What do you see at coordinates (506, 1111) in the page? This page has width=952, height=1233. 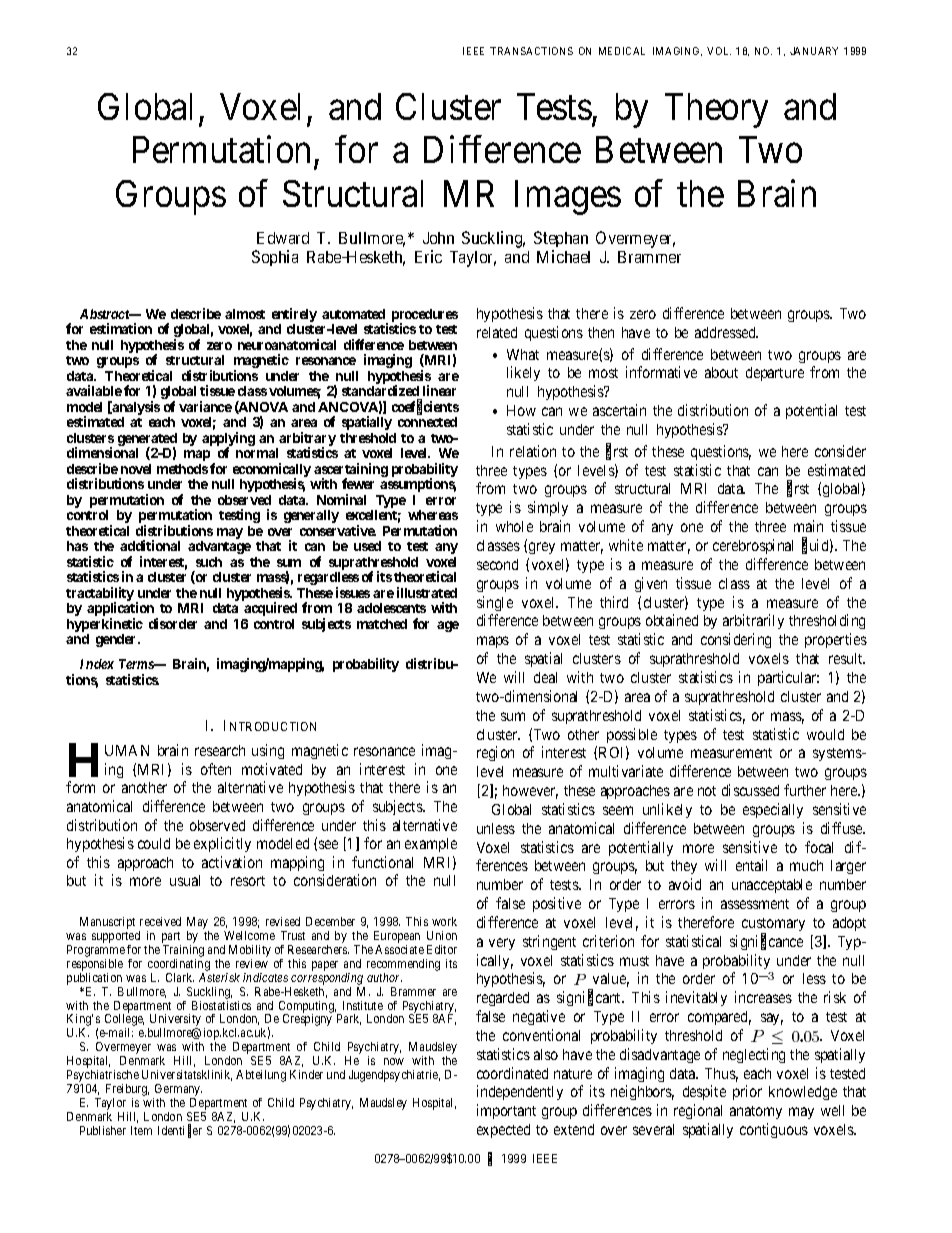 I see `important` at bounding box center [506, 1111].
